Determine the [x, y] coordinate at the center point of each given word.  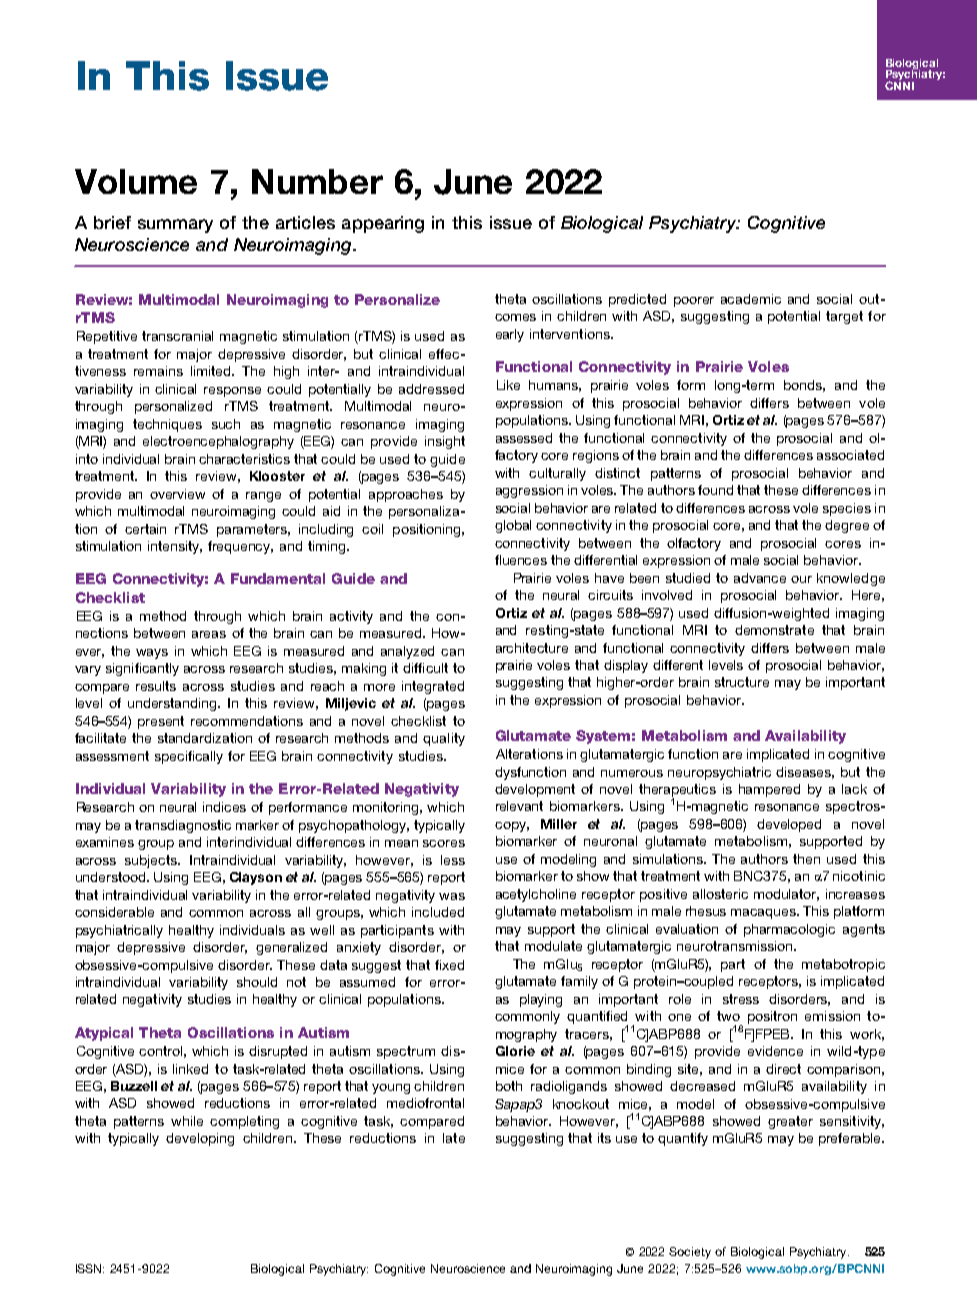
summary [175, 226]
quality [444, 739]
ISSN [90, 1268]
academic [751, 299]
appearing [383, 224]
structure [742, 682]
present [161, 722]
